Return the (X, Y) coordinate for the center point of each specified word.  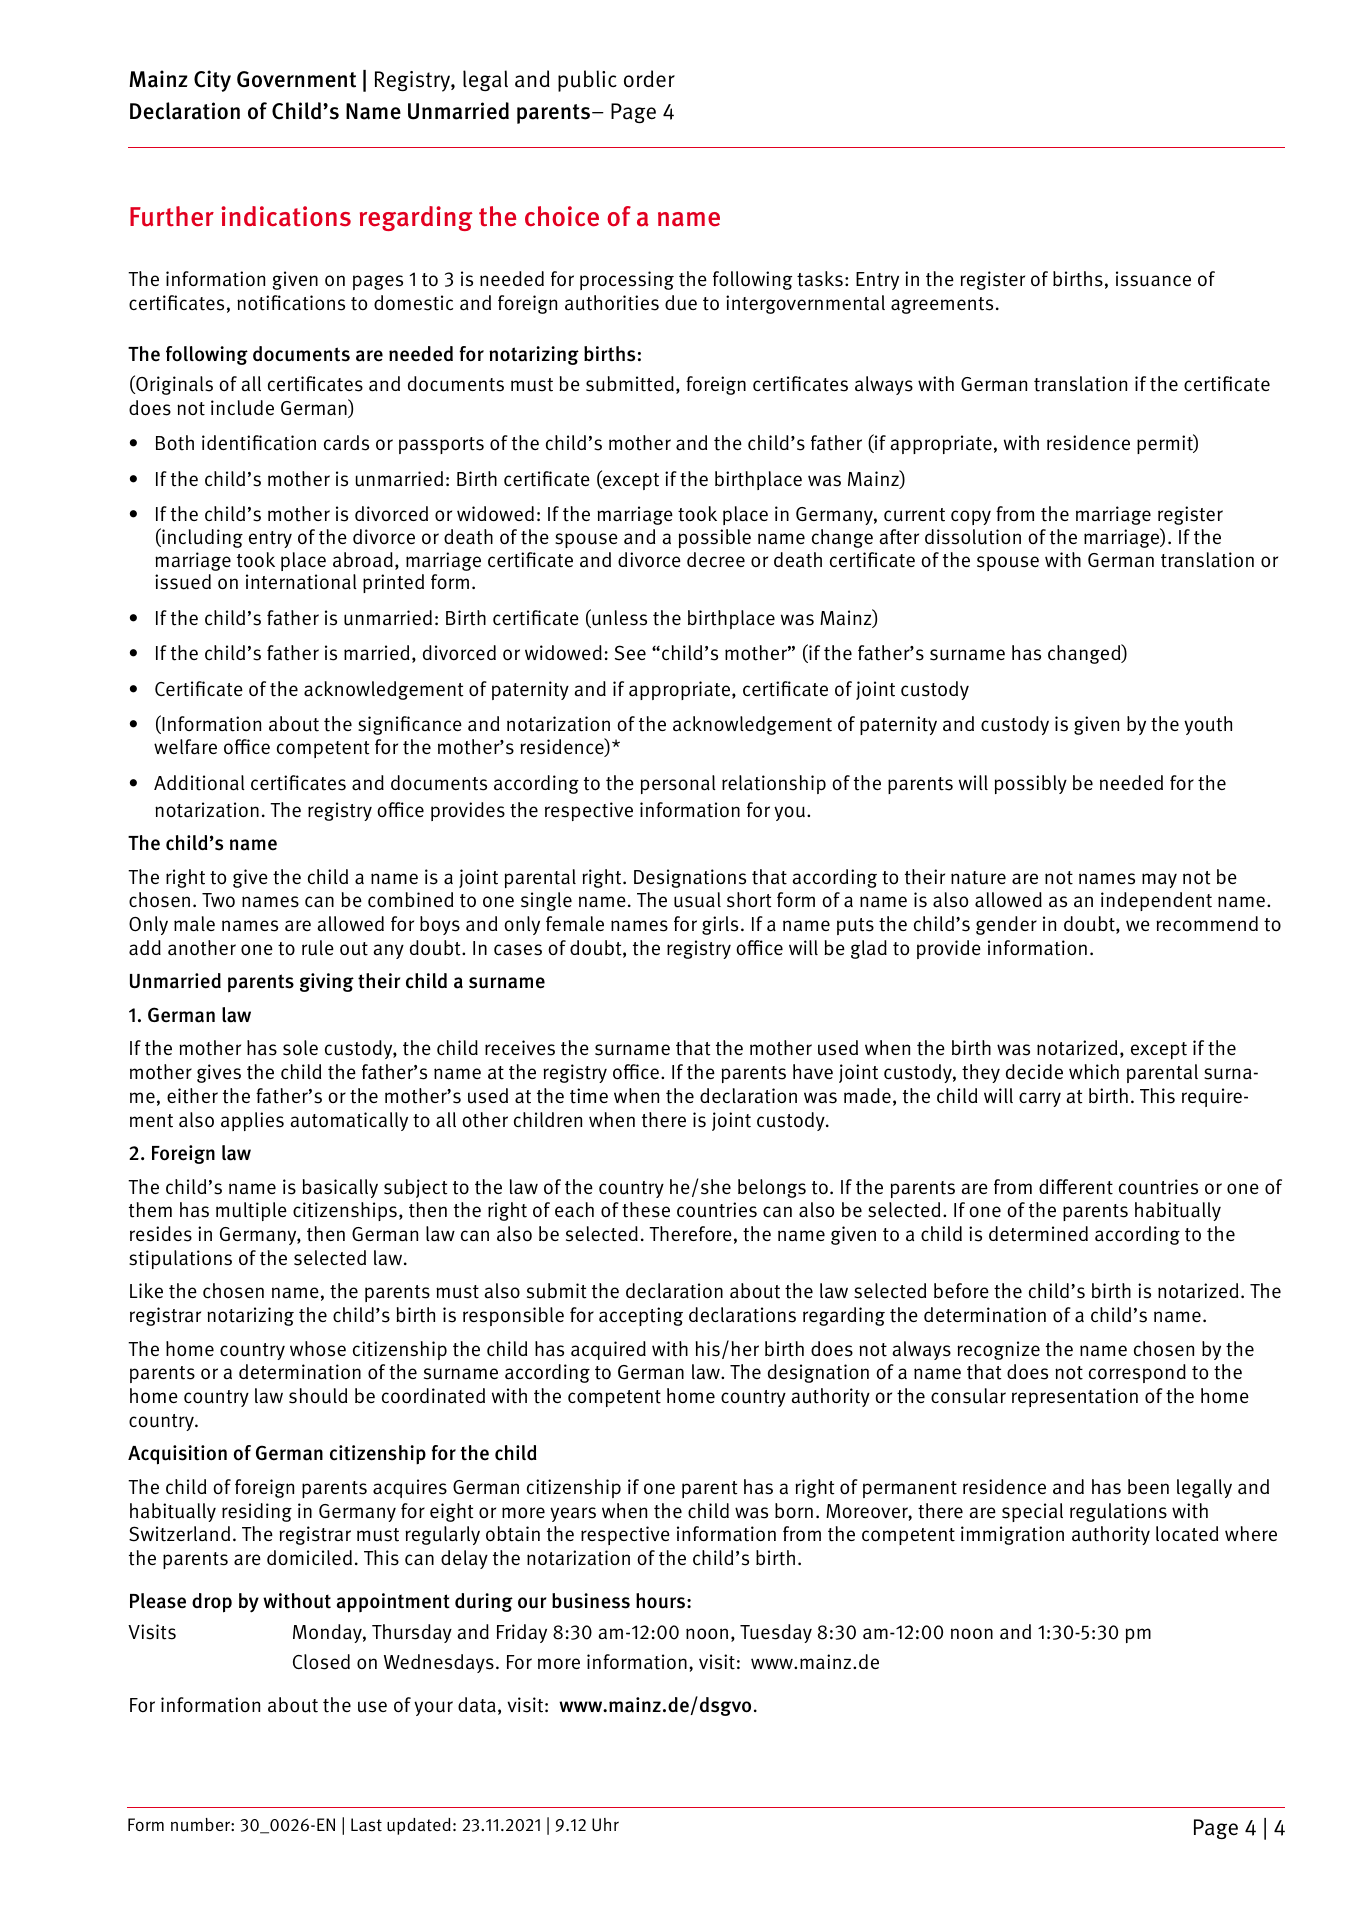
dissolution (973, 537)
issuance (1153, 279)
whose (318, 1349)
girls (720, 925)
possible (715, 538)
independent (1156, 901)
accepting (641, 1316)
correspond (1137, 1373)
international (301, 582)
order (649, 79)
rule (318, 948)
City (212, 81)
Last (366, 1825)
